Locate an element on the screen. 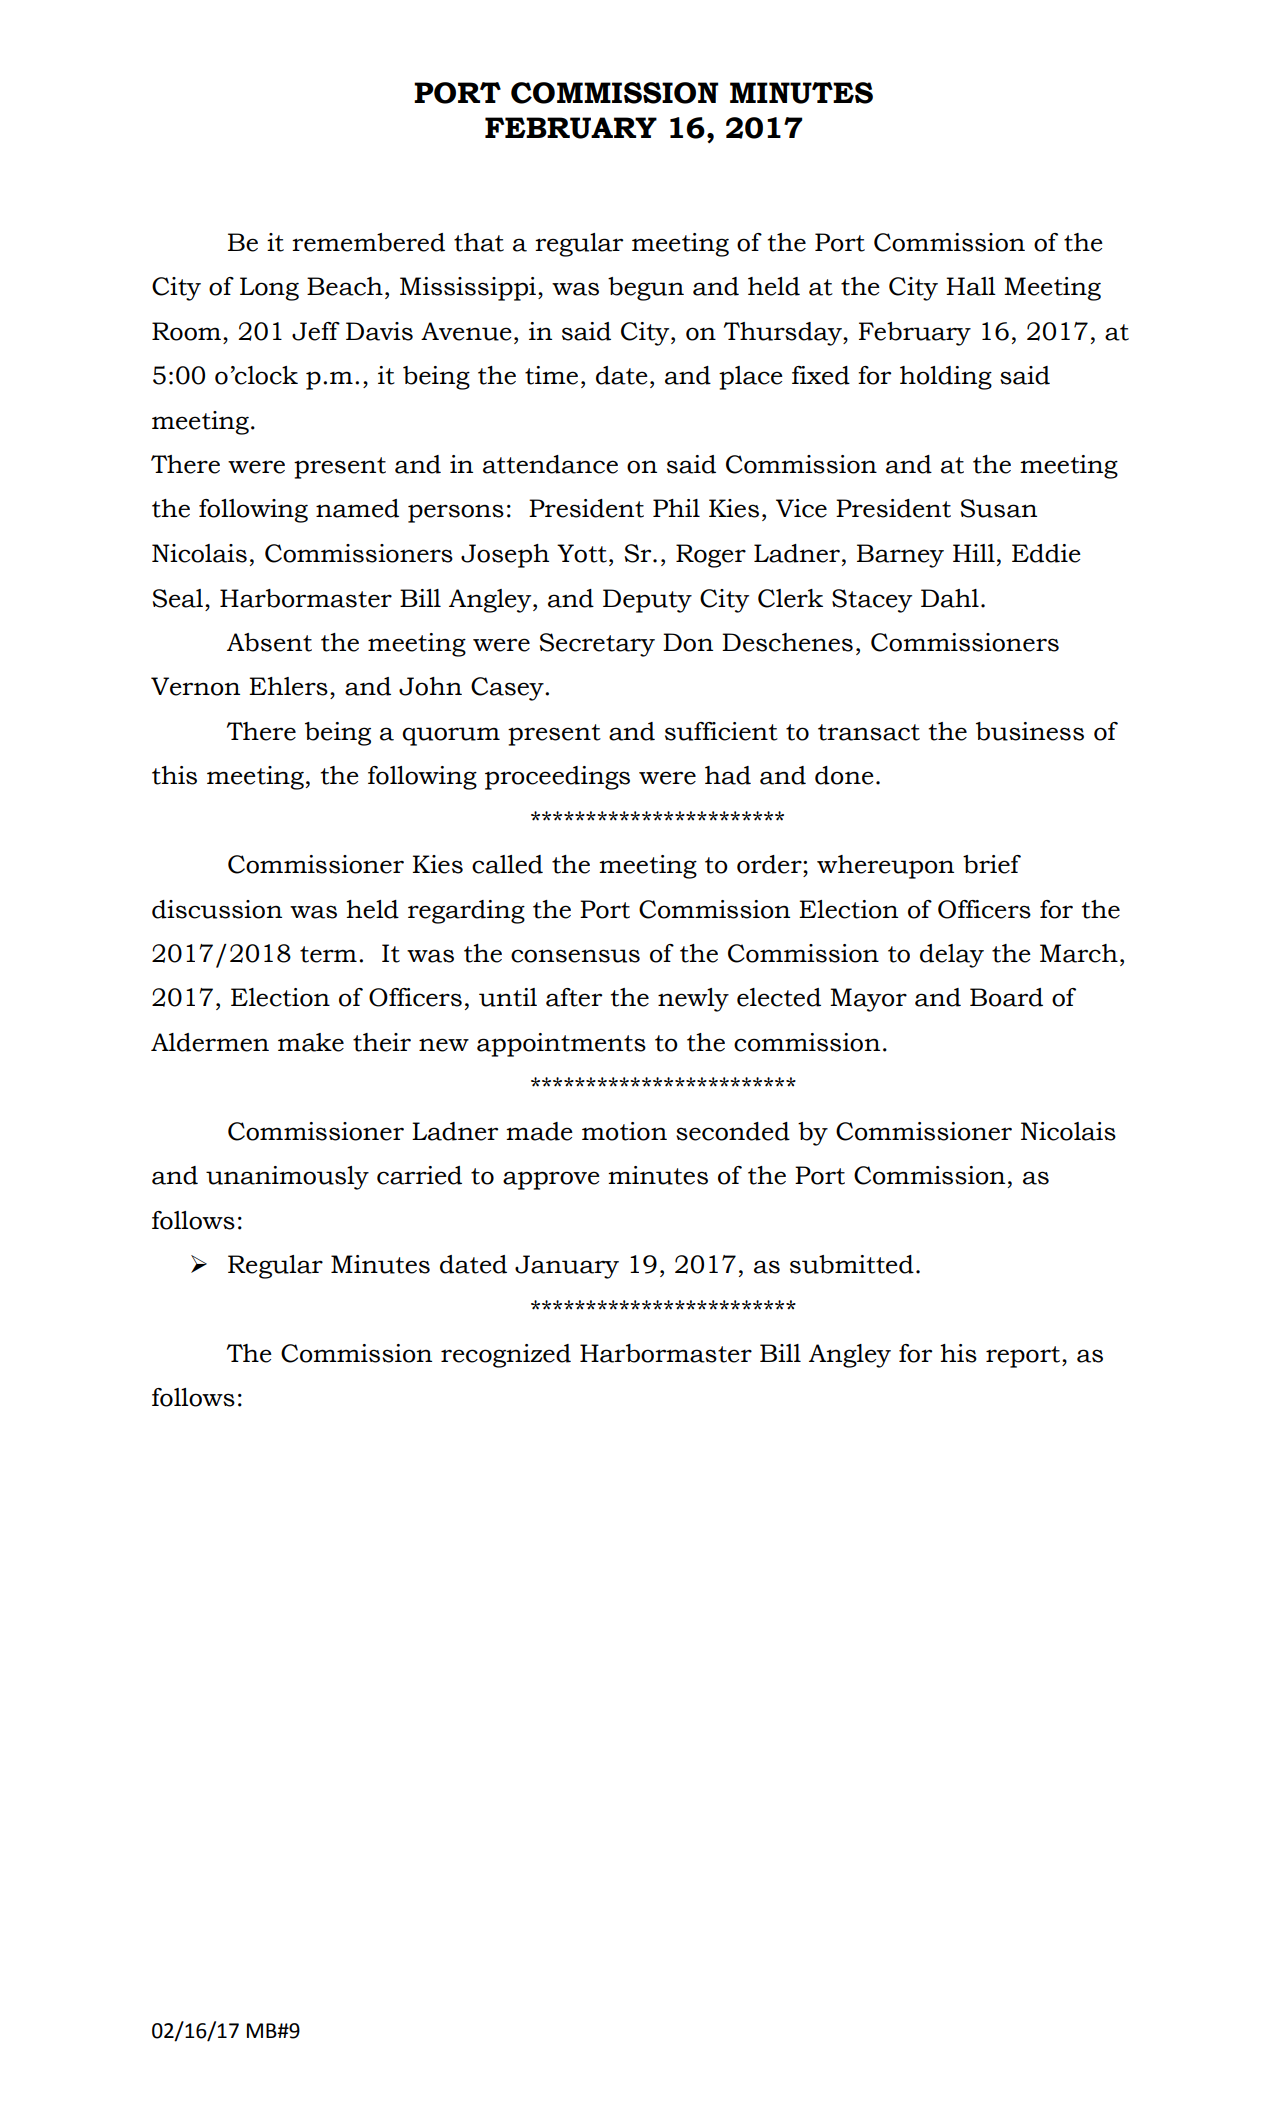 This screenshot has height=2120, width=1287. this is located at coordinates (174, 775).
